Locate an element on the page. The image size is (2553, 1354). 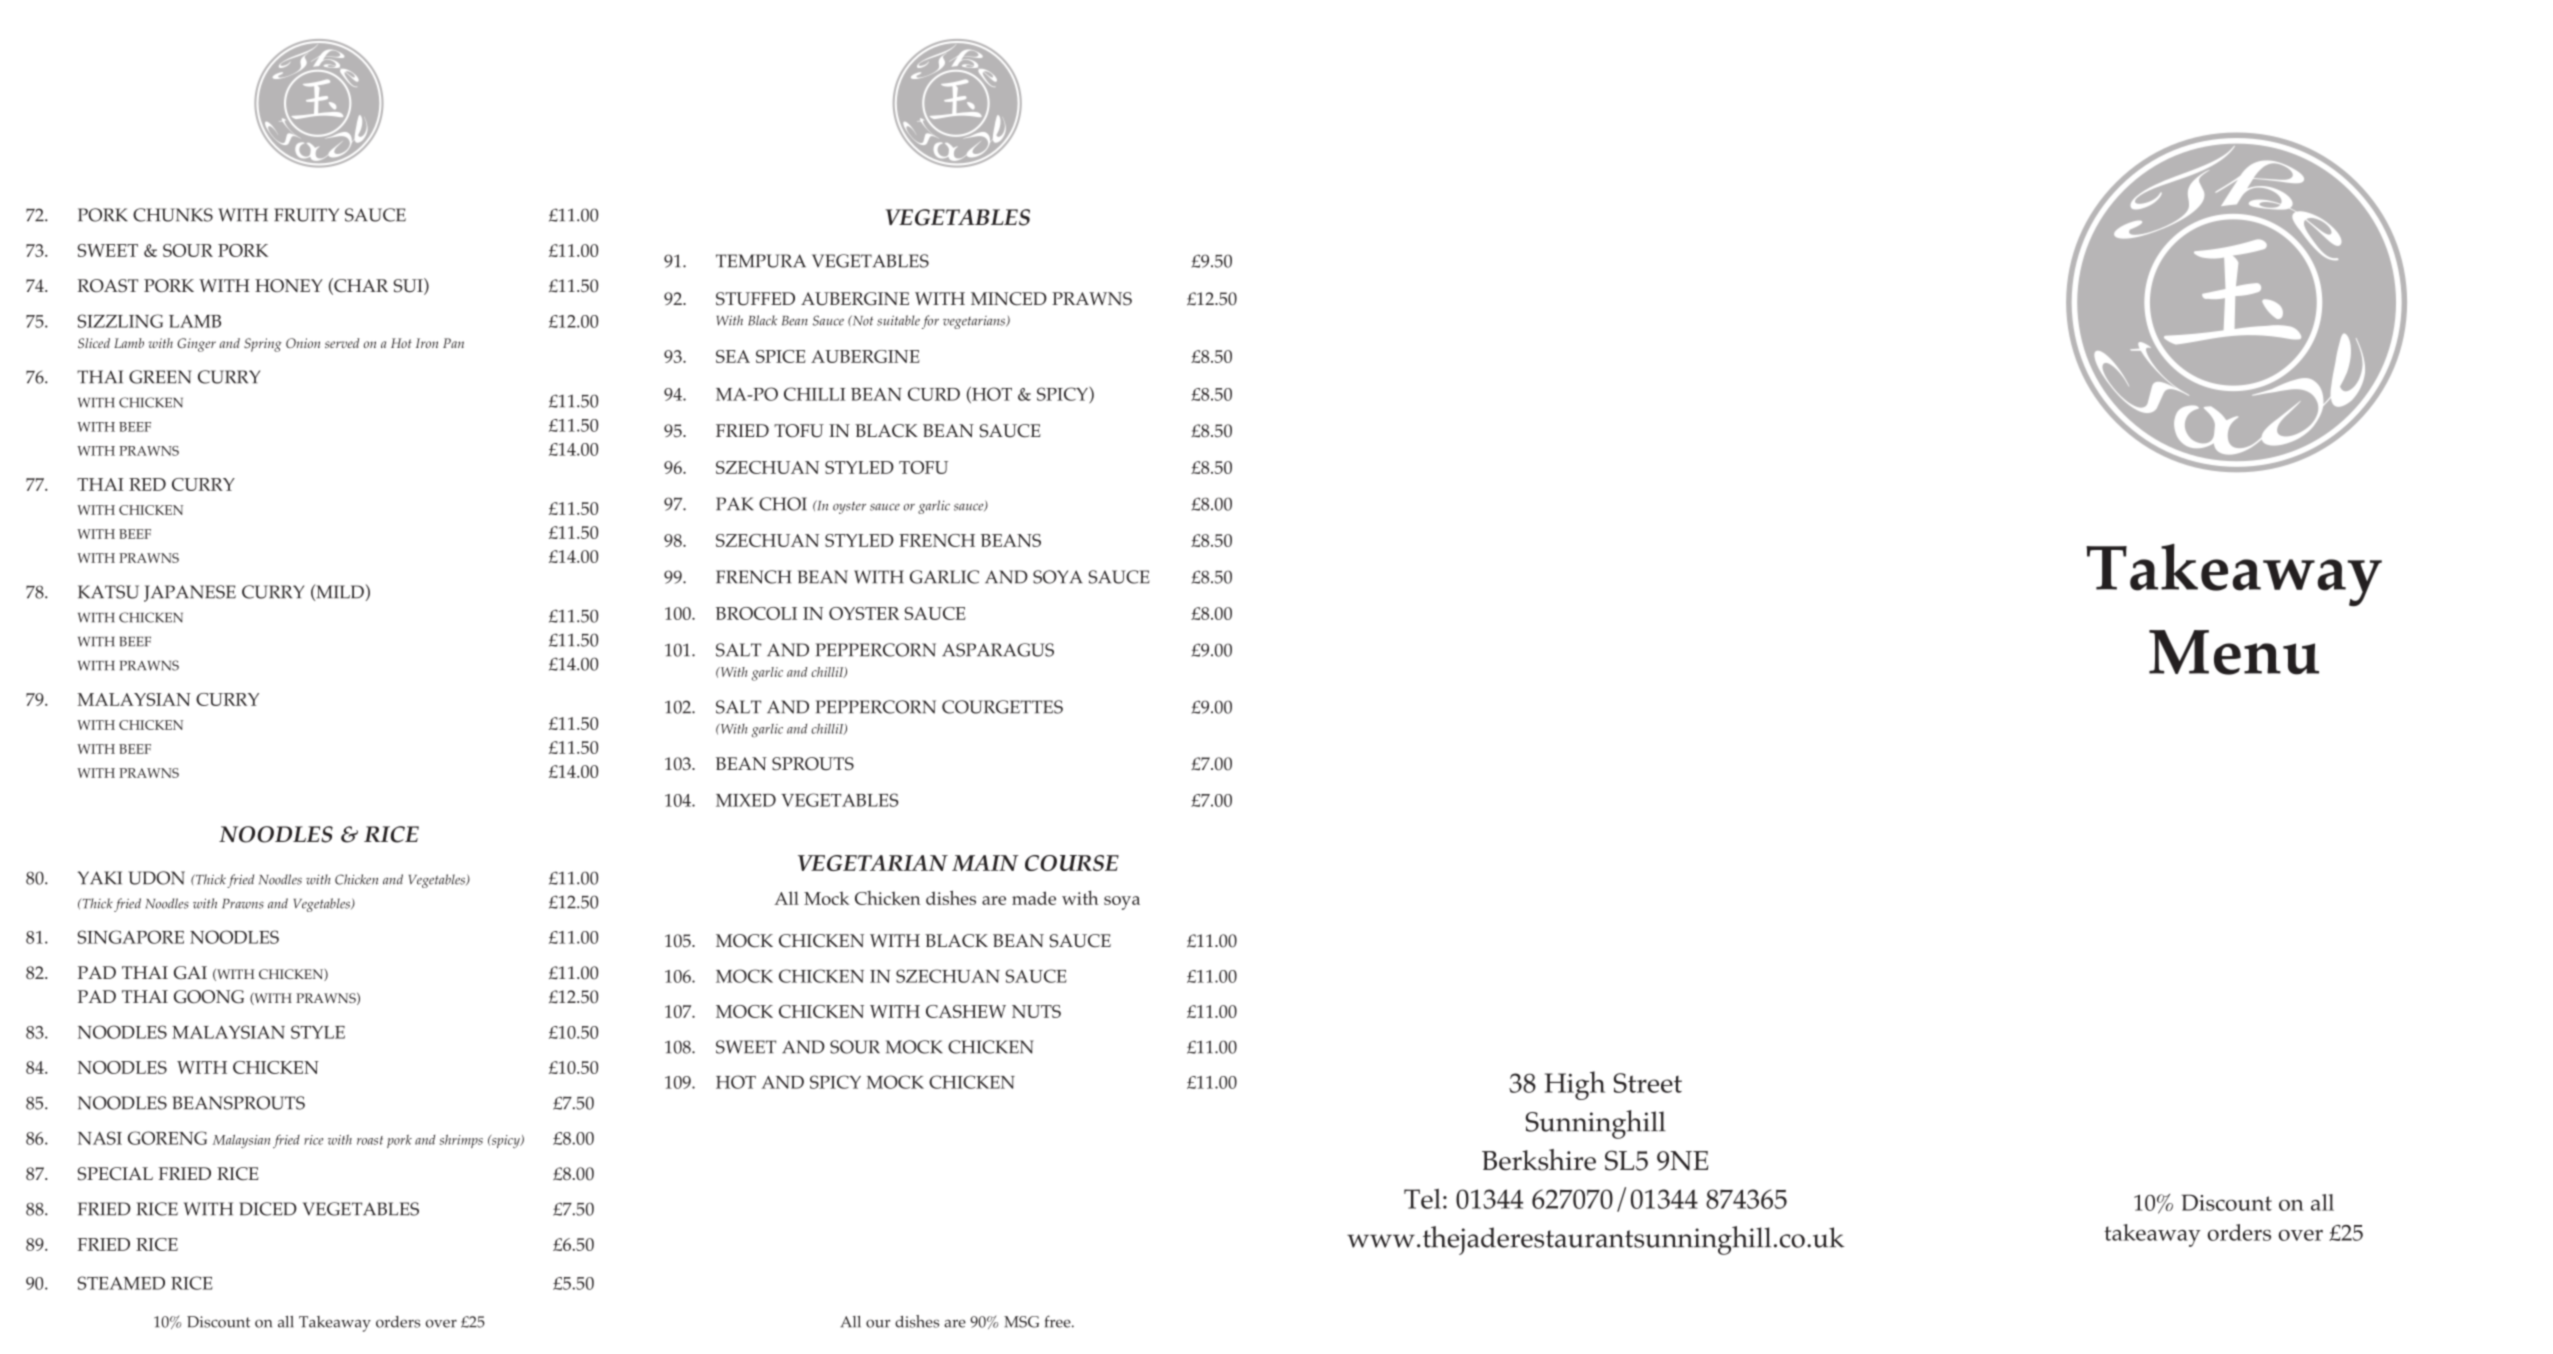
STEAMED is located at coordinates (121, 1283).
